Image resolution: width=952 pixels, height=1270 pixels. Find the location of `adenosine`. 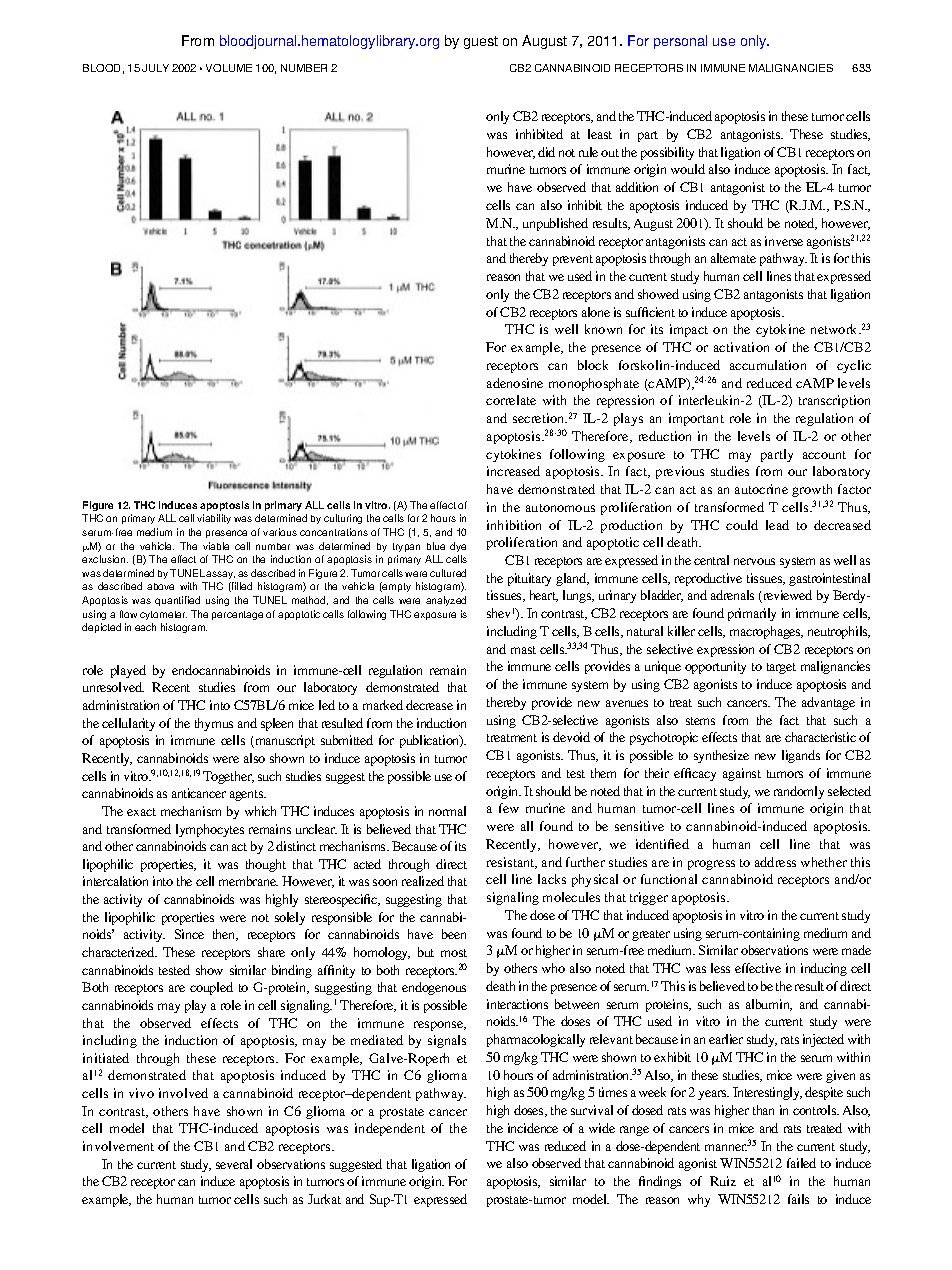

adenosine is located at coordinates (515, 383).
